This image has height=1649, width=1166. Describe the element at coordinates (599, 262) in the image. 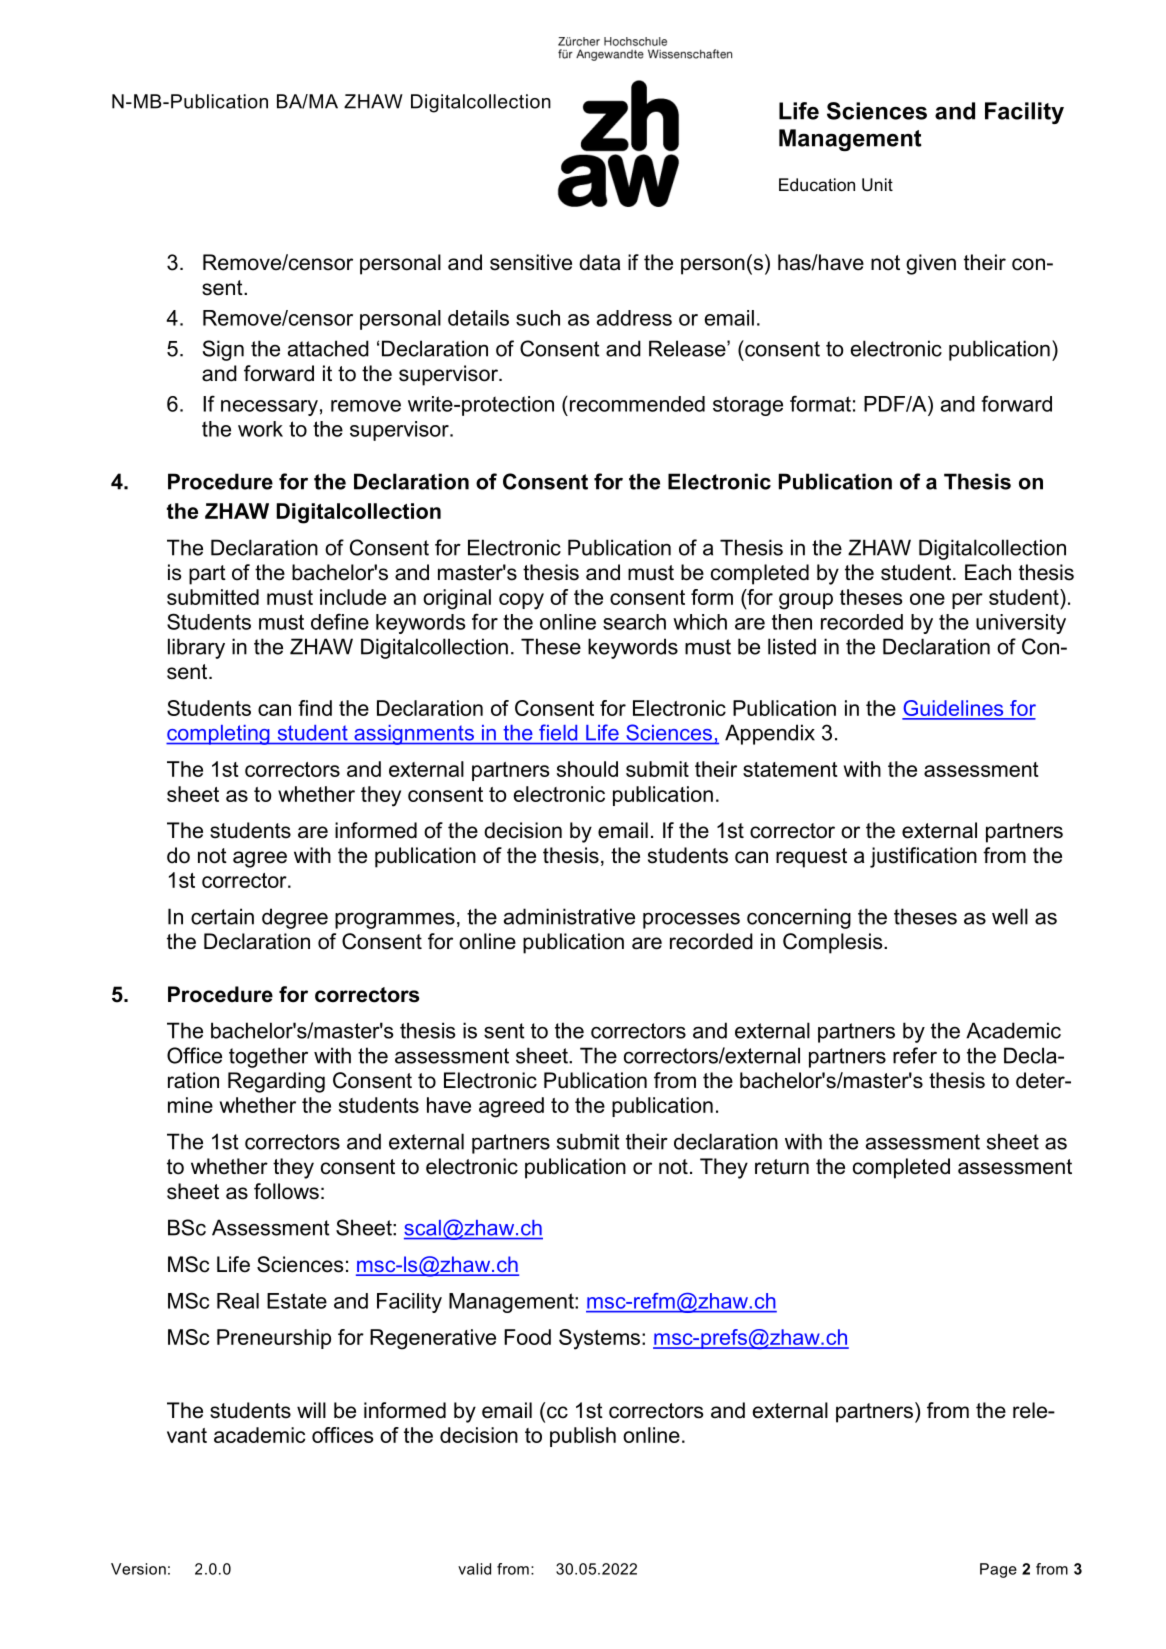

I see `data` at that location.
